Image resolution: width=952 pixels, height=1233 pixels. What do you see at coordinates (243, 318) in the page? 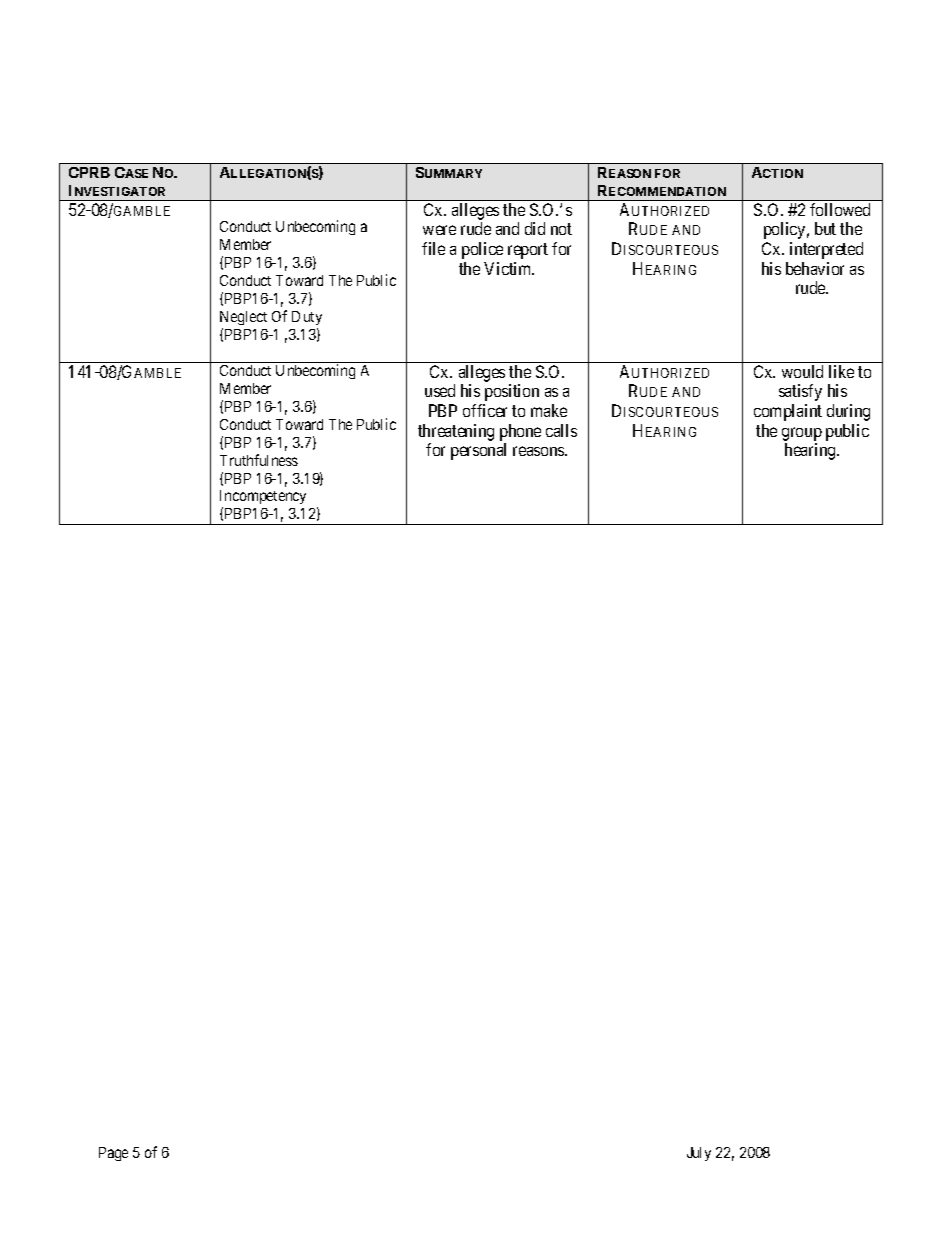
I see `Neglect` at bounding box center [243, 318].
